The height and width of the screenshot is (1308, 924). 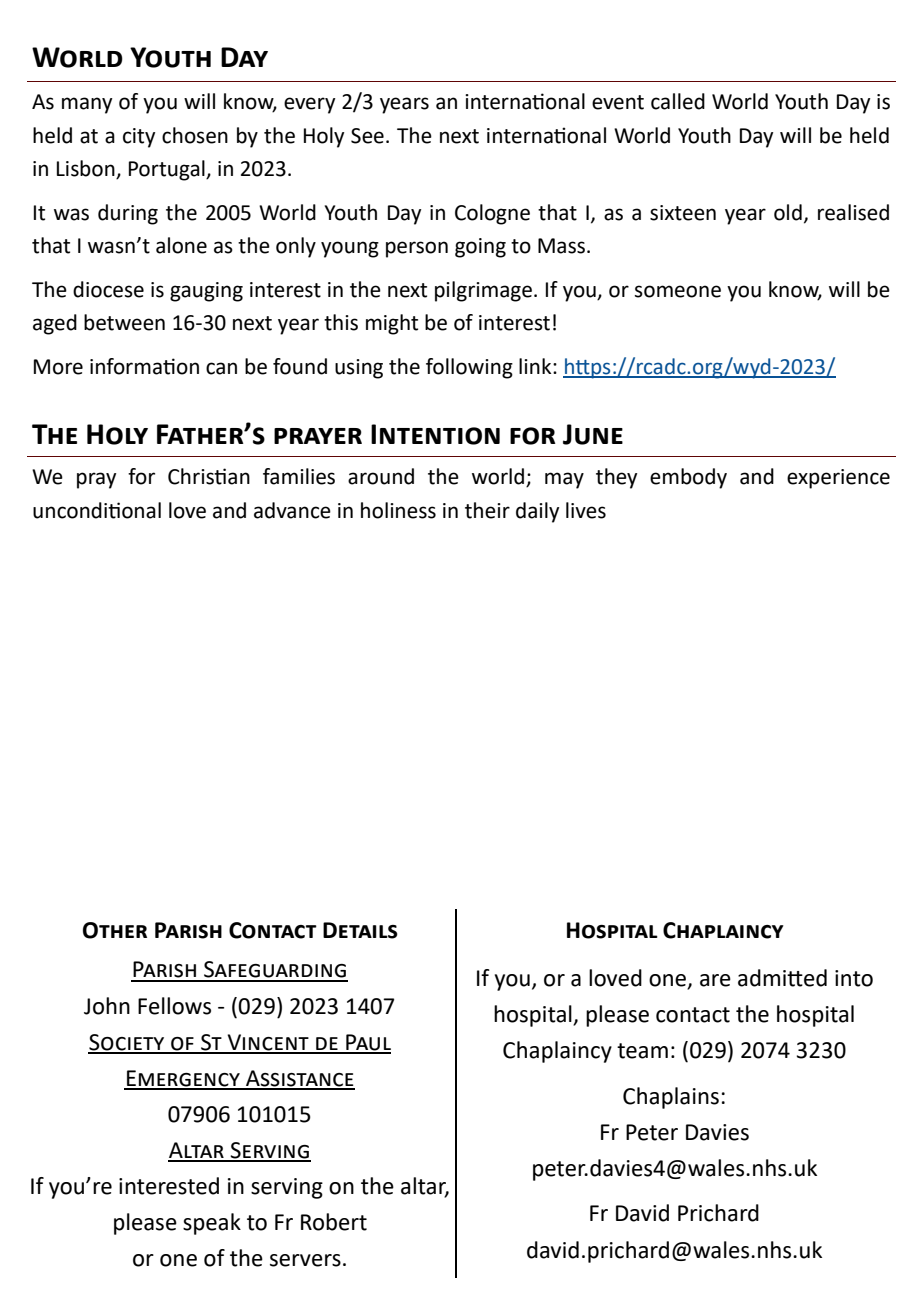 I want to click on Details, so click(x=360, y=930).
